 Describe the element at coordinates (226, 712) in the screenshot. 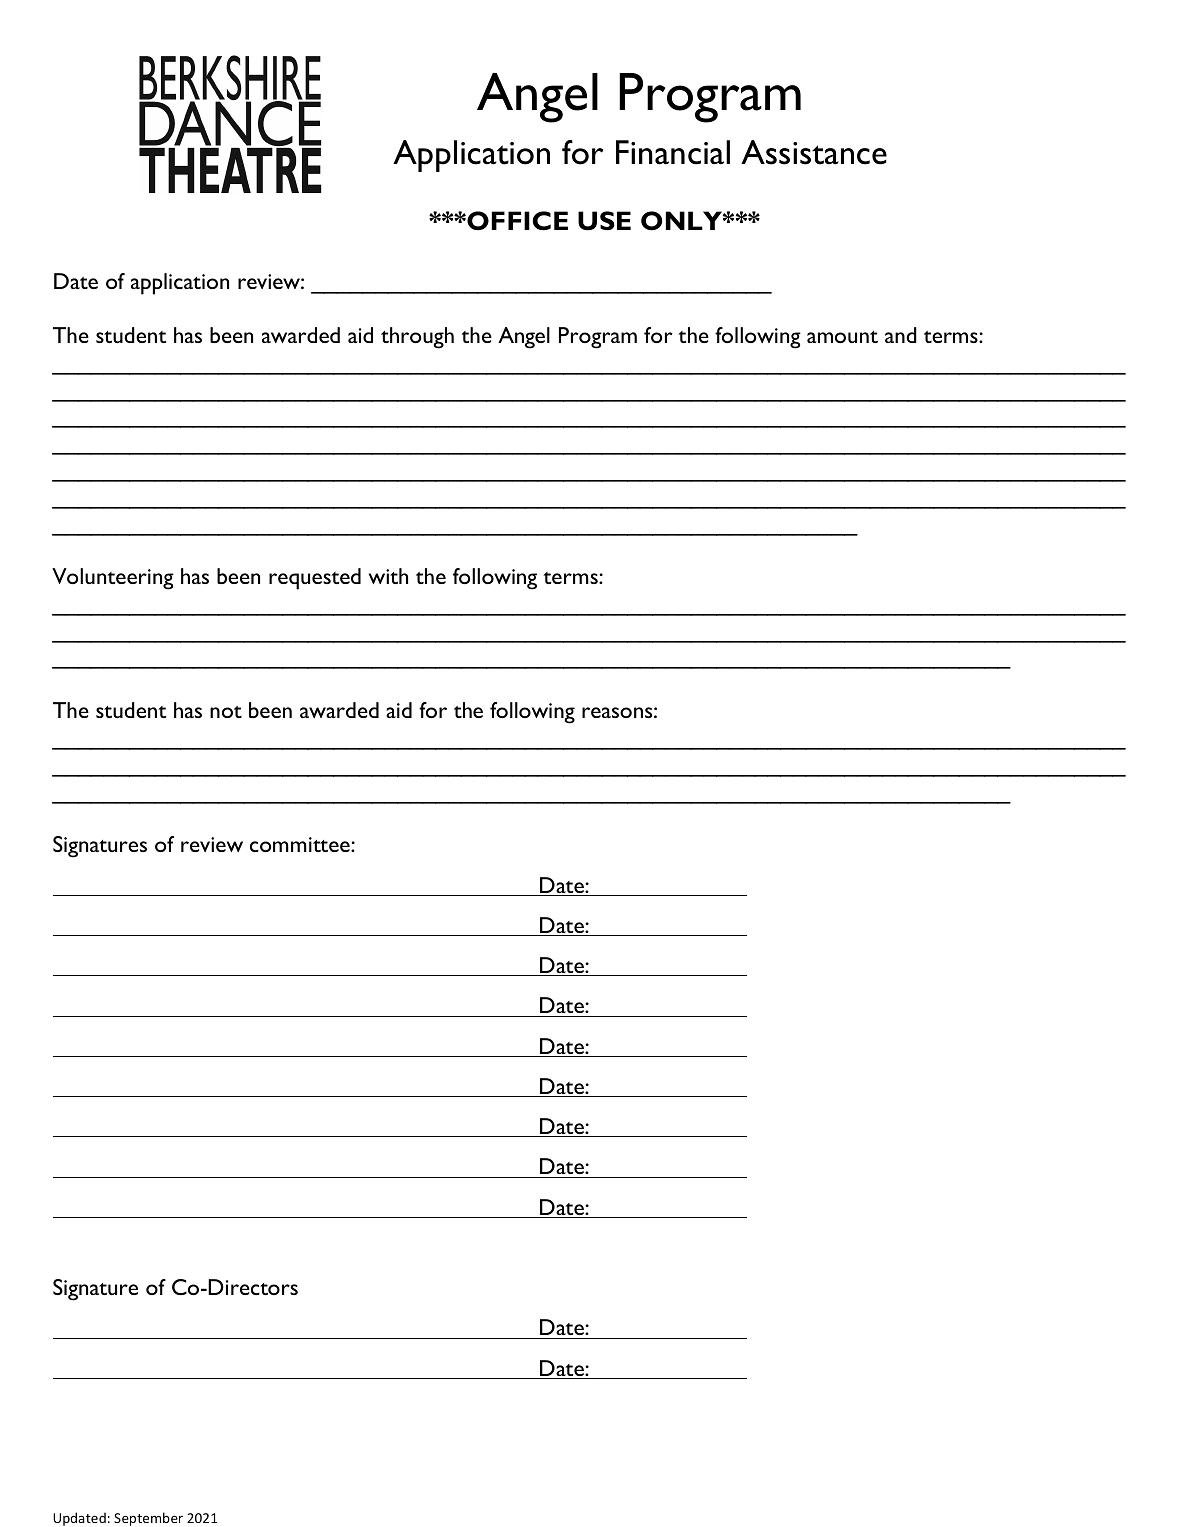

I see `not` at that location.
